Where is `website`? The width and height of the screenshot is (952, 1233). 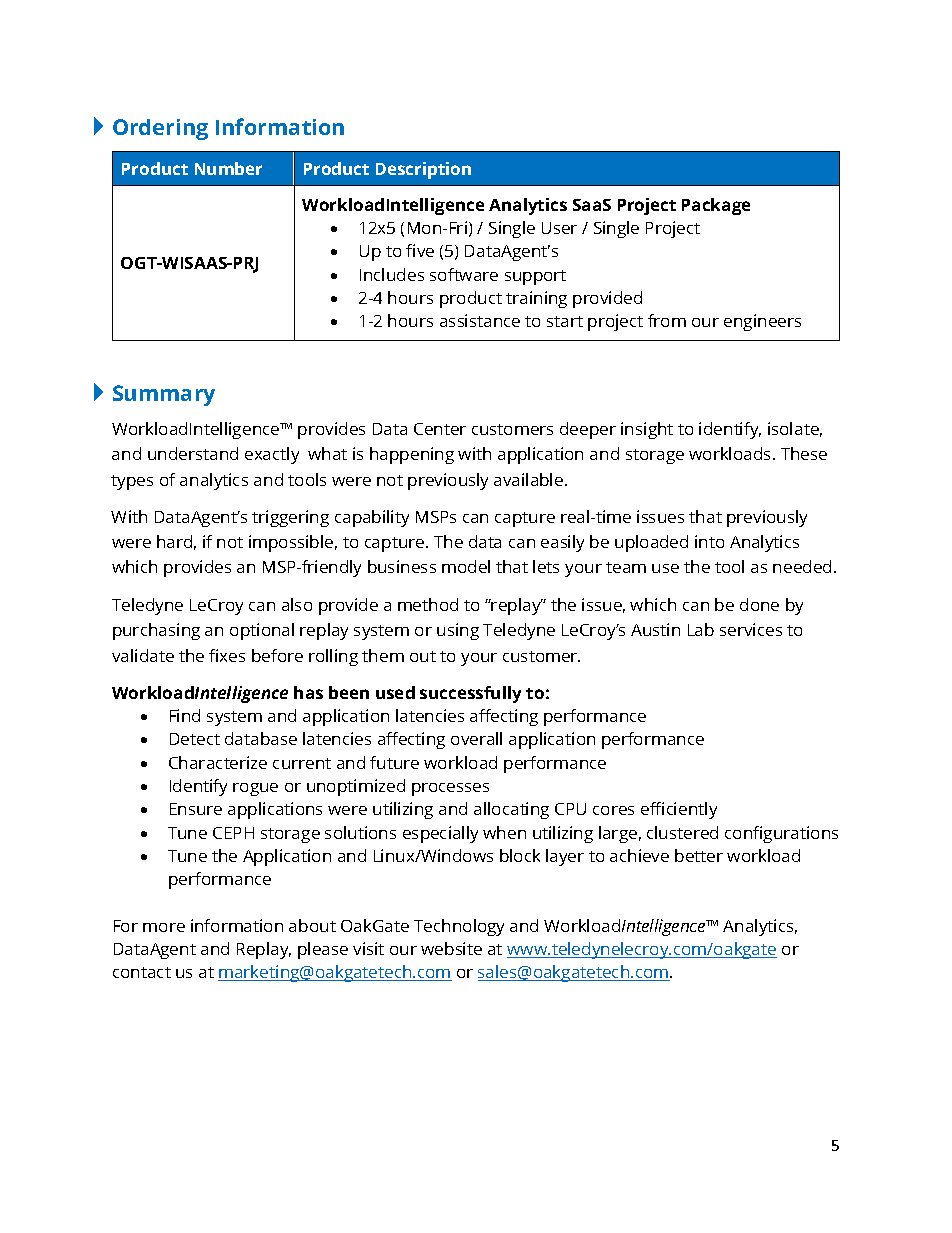
website is located at coordinates (451, 948).
